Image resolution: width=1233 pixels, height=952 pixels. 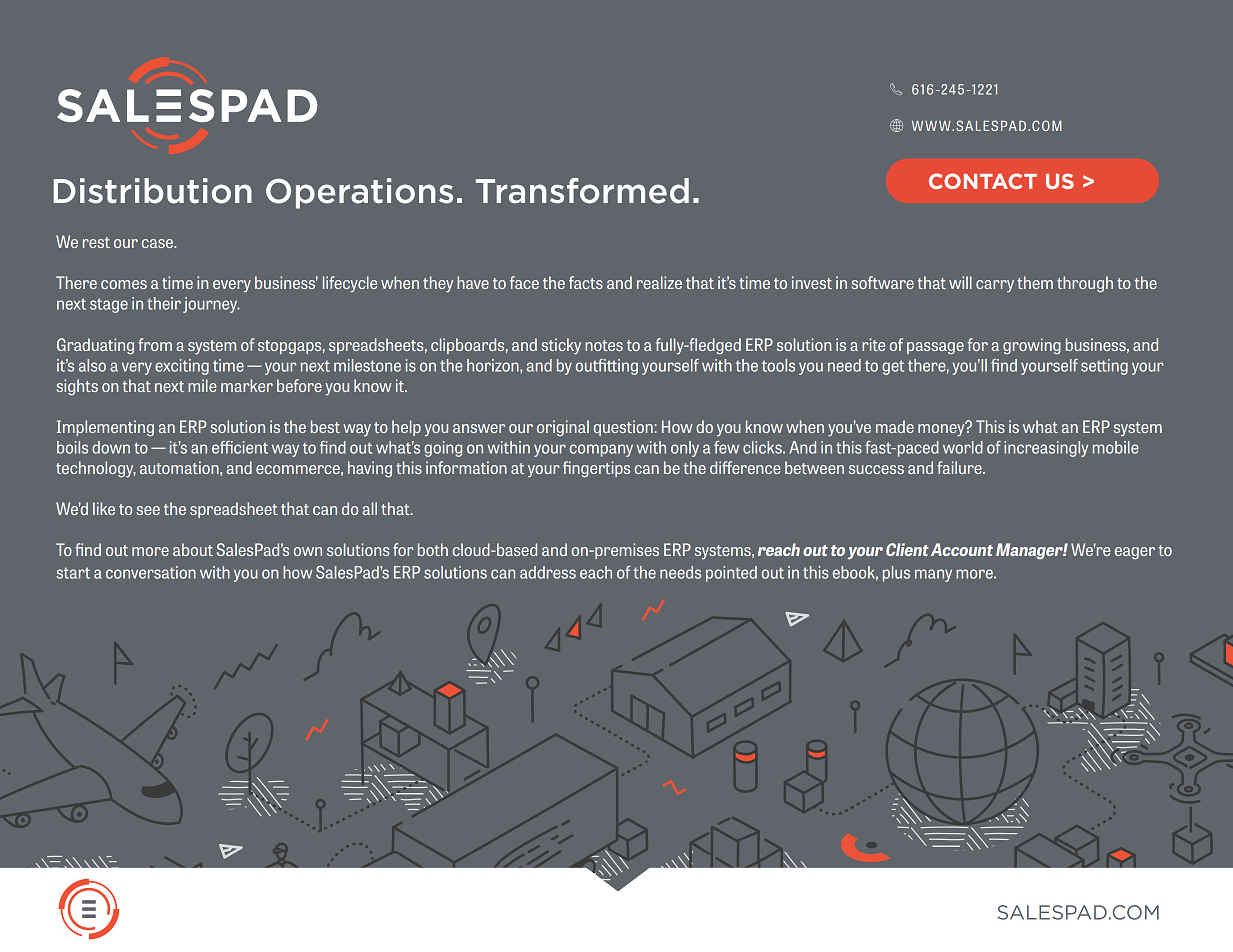 I want to click on Transformed, so click(x=582, y=191).
